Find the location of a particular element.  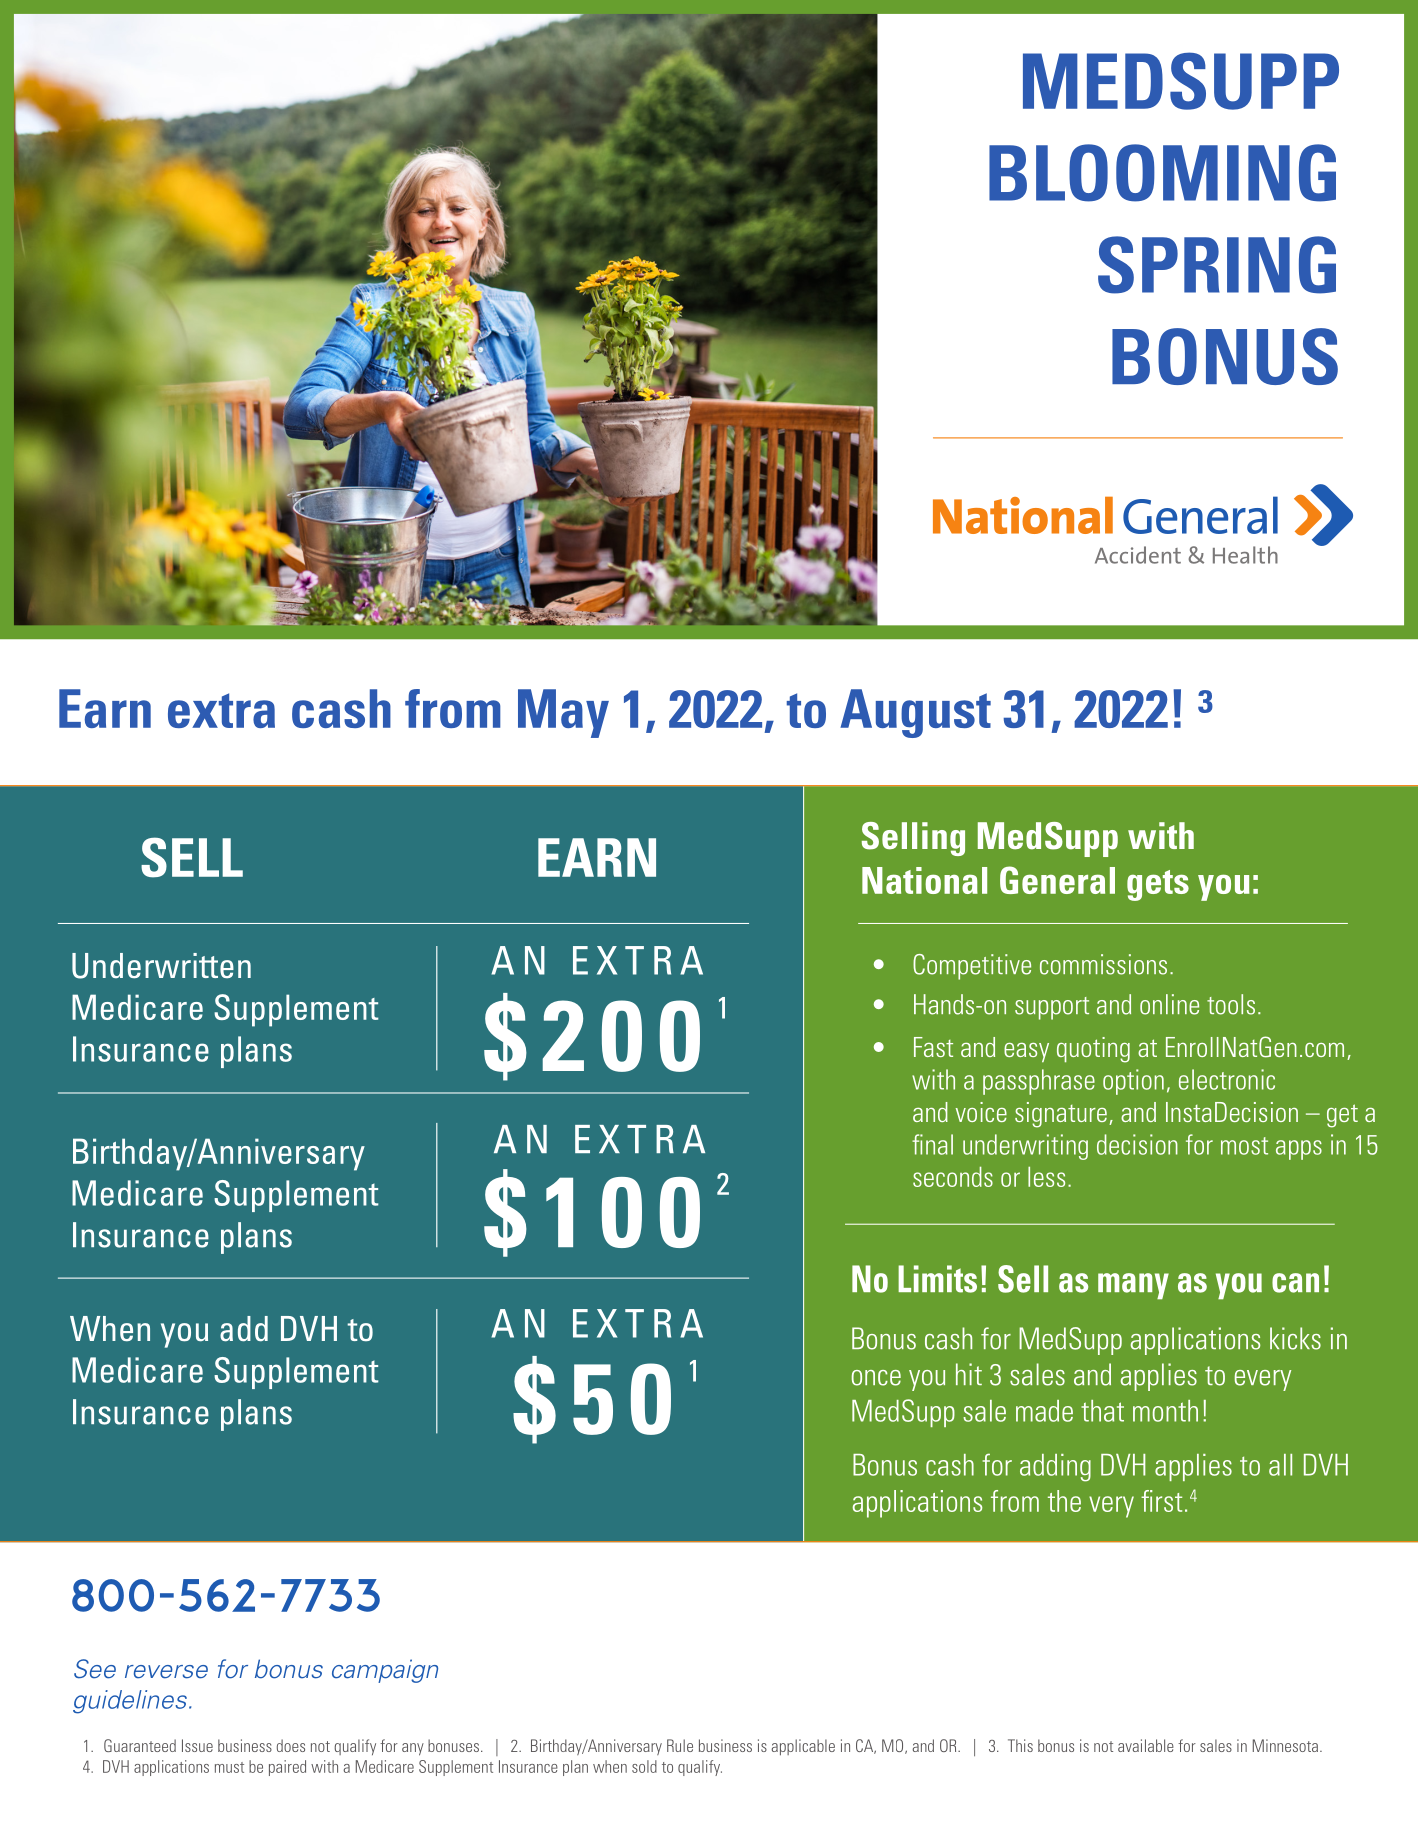

Fast is located at coordinates (933, 1047).
